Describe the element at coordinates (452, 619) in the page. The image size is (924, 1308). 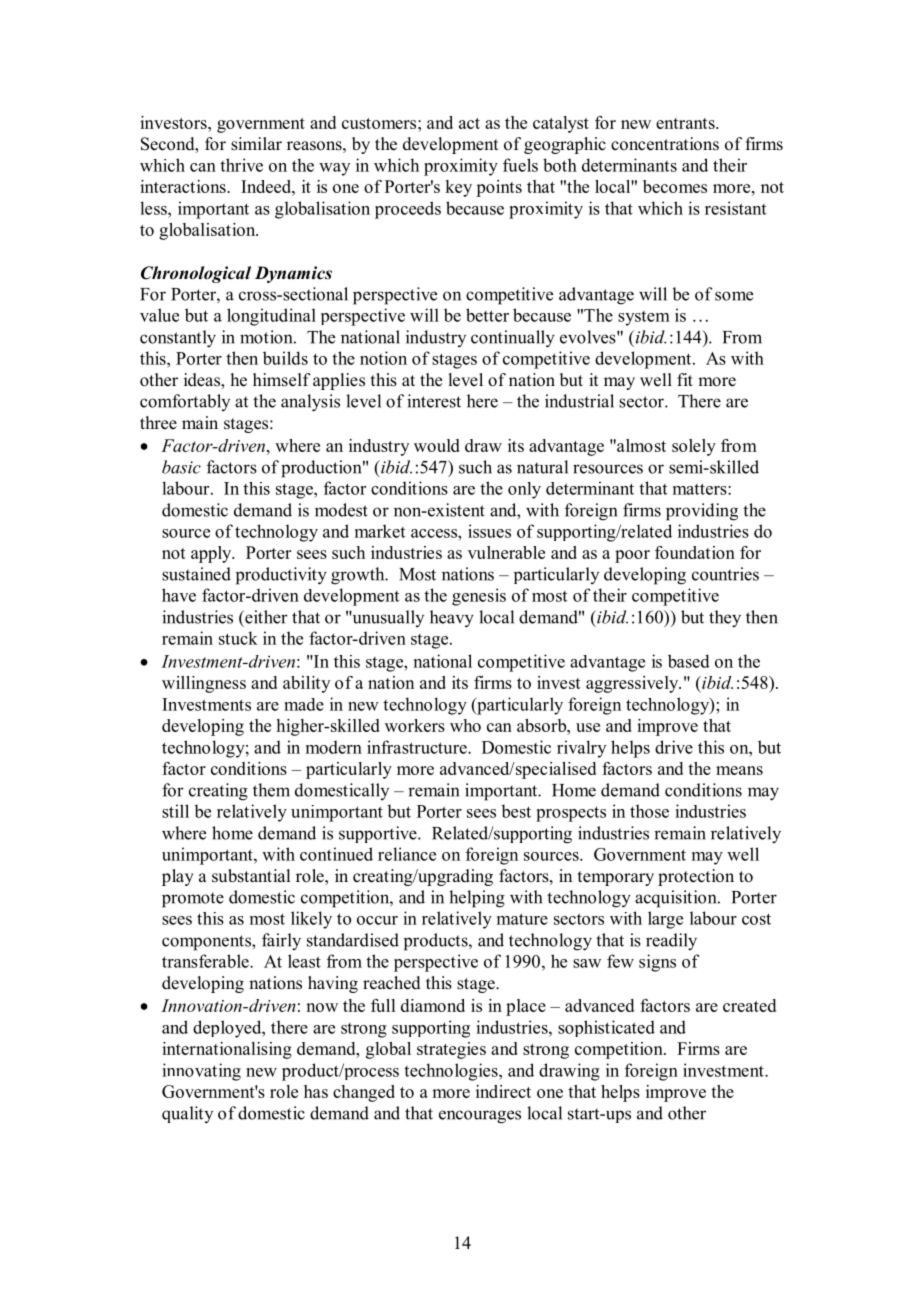
I see `heavy` at that location.
